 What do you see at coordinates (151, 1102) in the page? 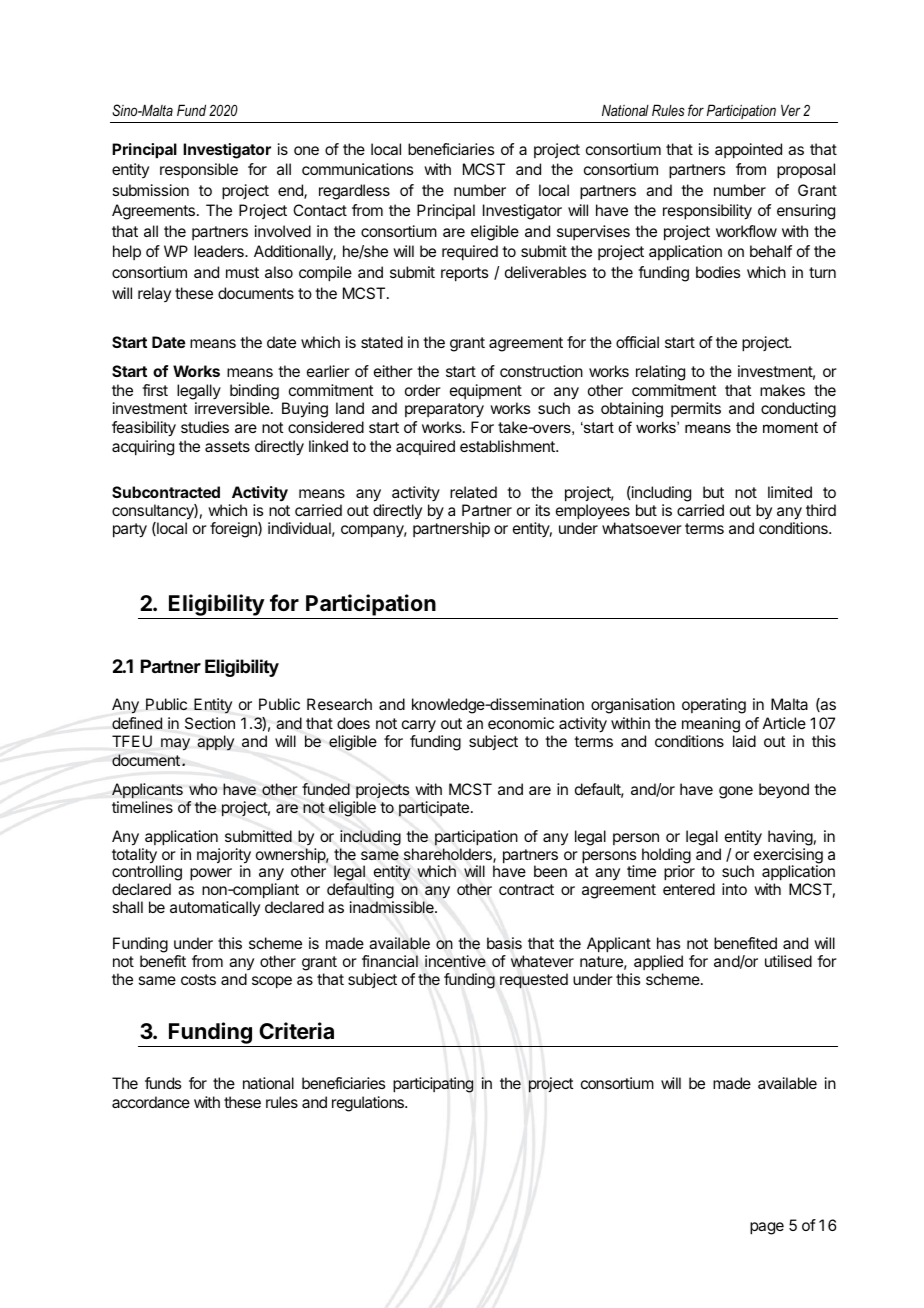
I see `accordance` at bounding box center [151, 1102].
